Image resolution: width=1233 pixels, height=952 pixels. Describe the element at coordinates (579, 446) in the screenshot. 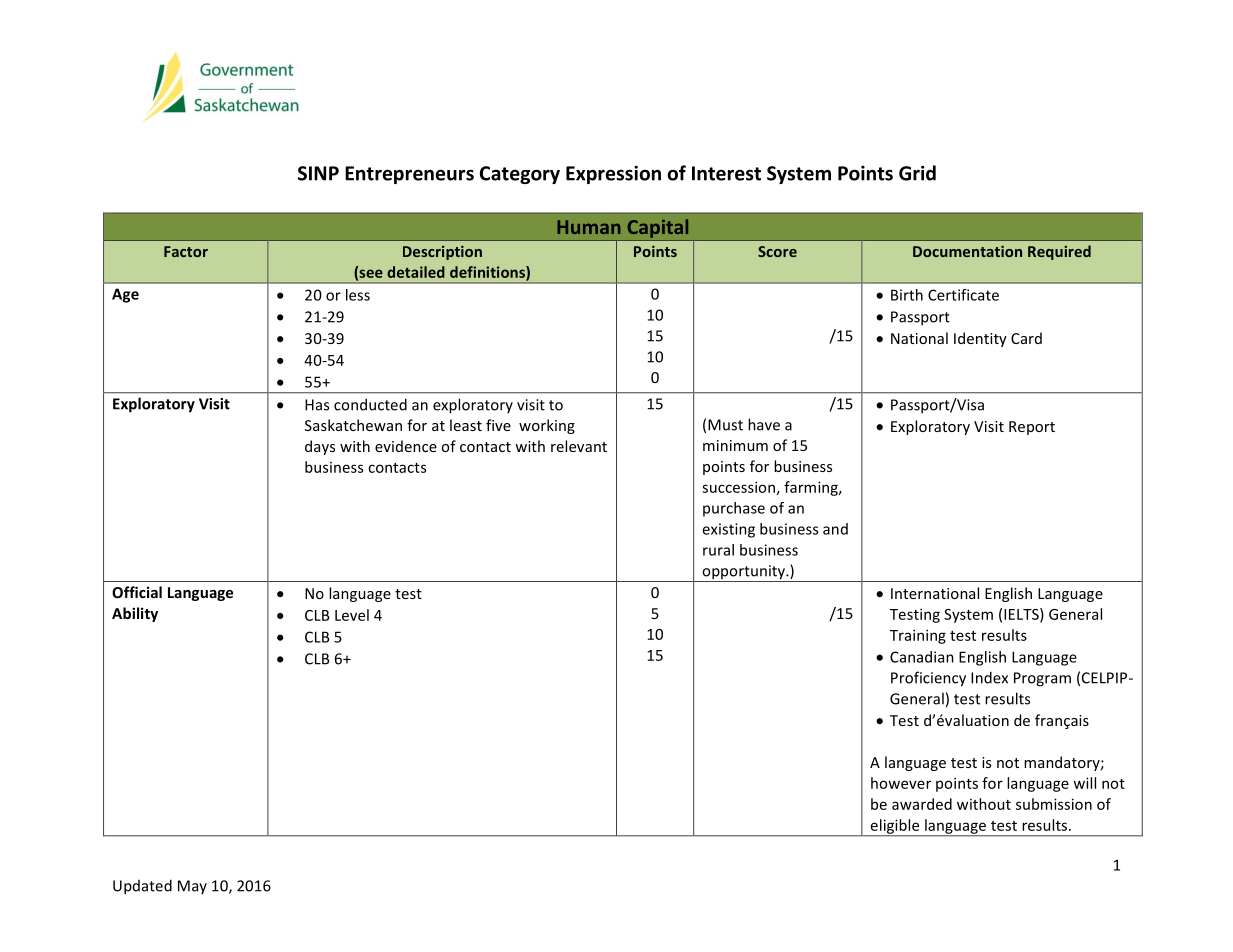

I see `relevant` at that location.
